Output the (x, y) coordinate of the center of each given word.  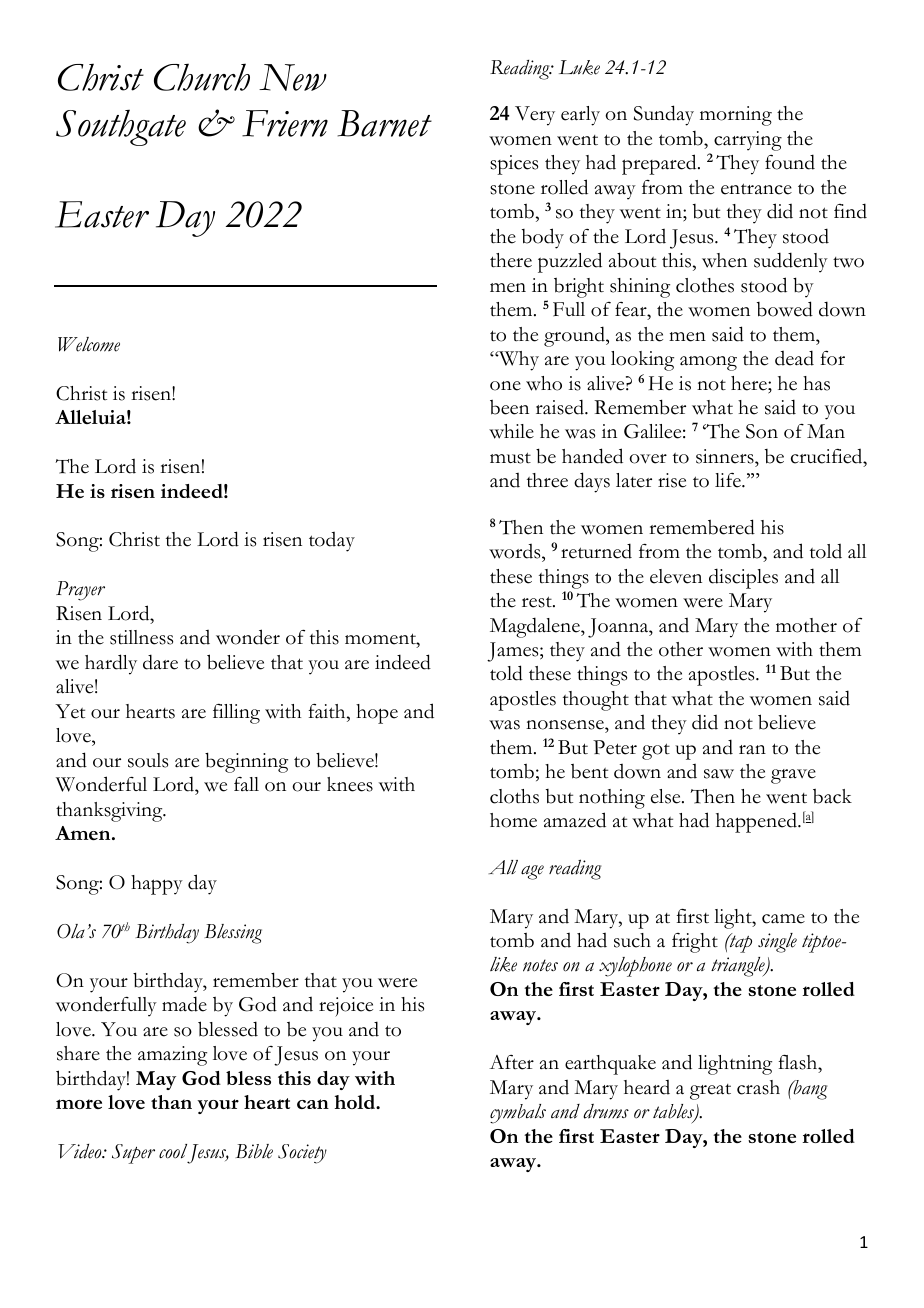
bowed (785, 309)
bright (579, 288)
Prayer (80, 591)
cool (173, 1151)
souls (148, 760)
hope (377, 714)
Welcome (89, 344)
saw (719, 774)
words (516, 553)
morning (736, 116)
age (532, 872)
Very (535, 116)
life (729, 480)
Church (202, 77)
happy (157, 885)
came (783, 919)
